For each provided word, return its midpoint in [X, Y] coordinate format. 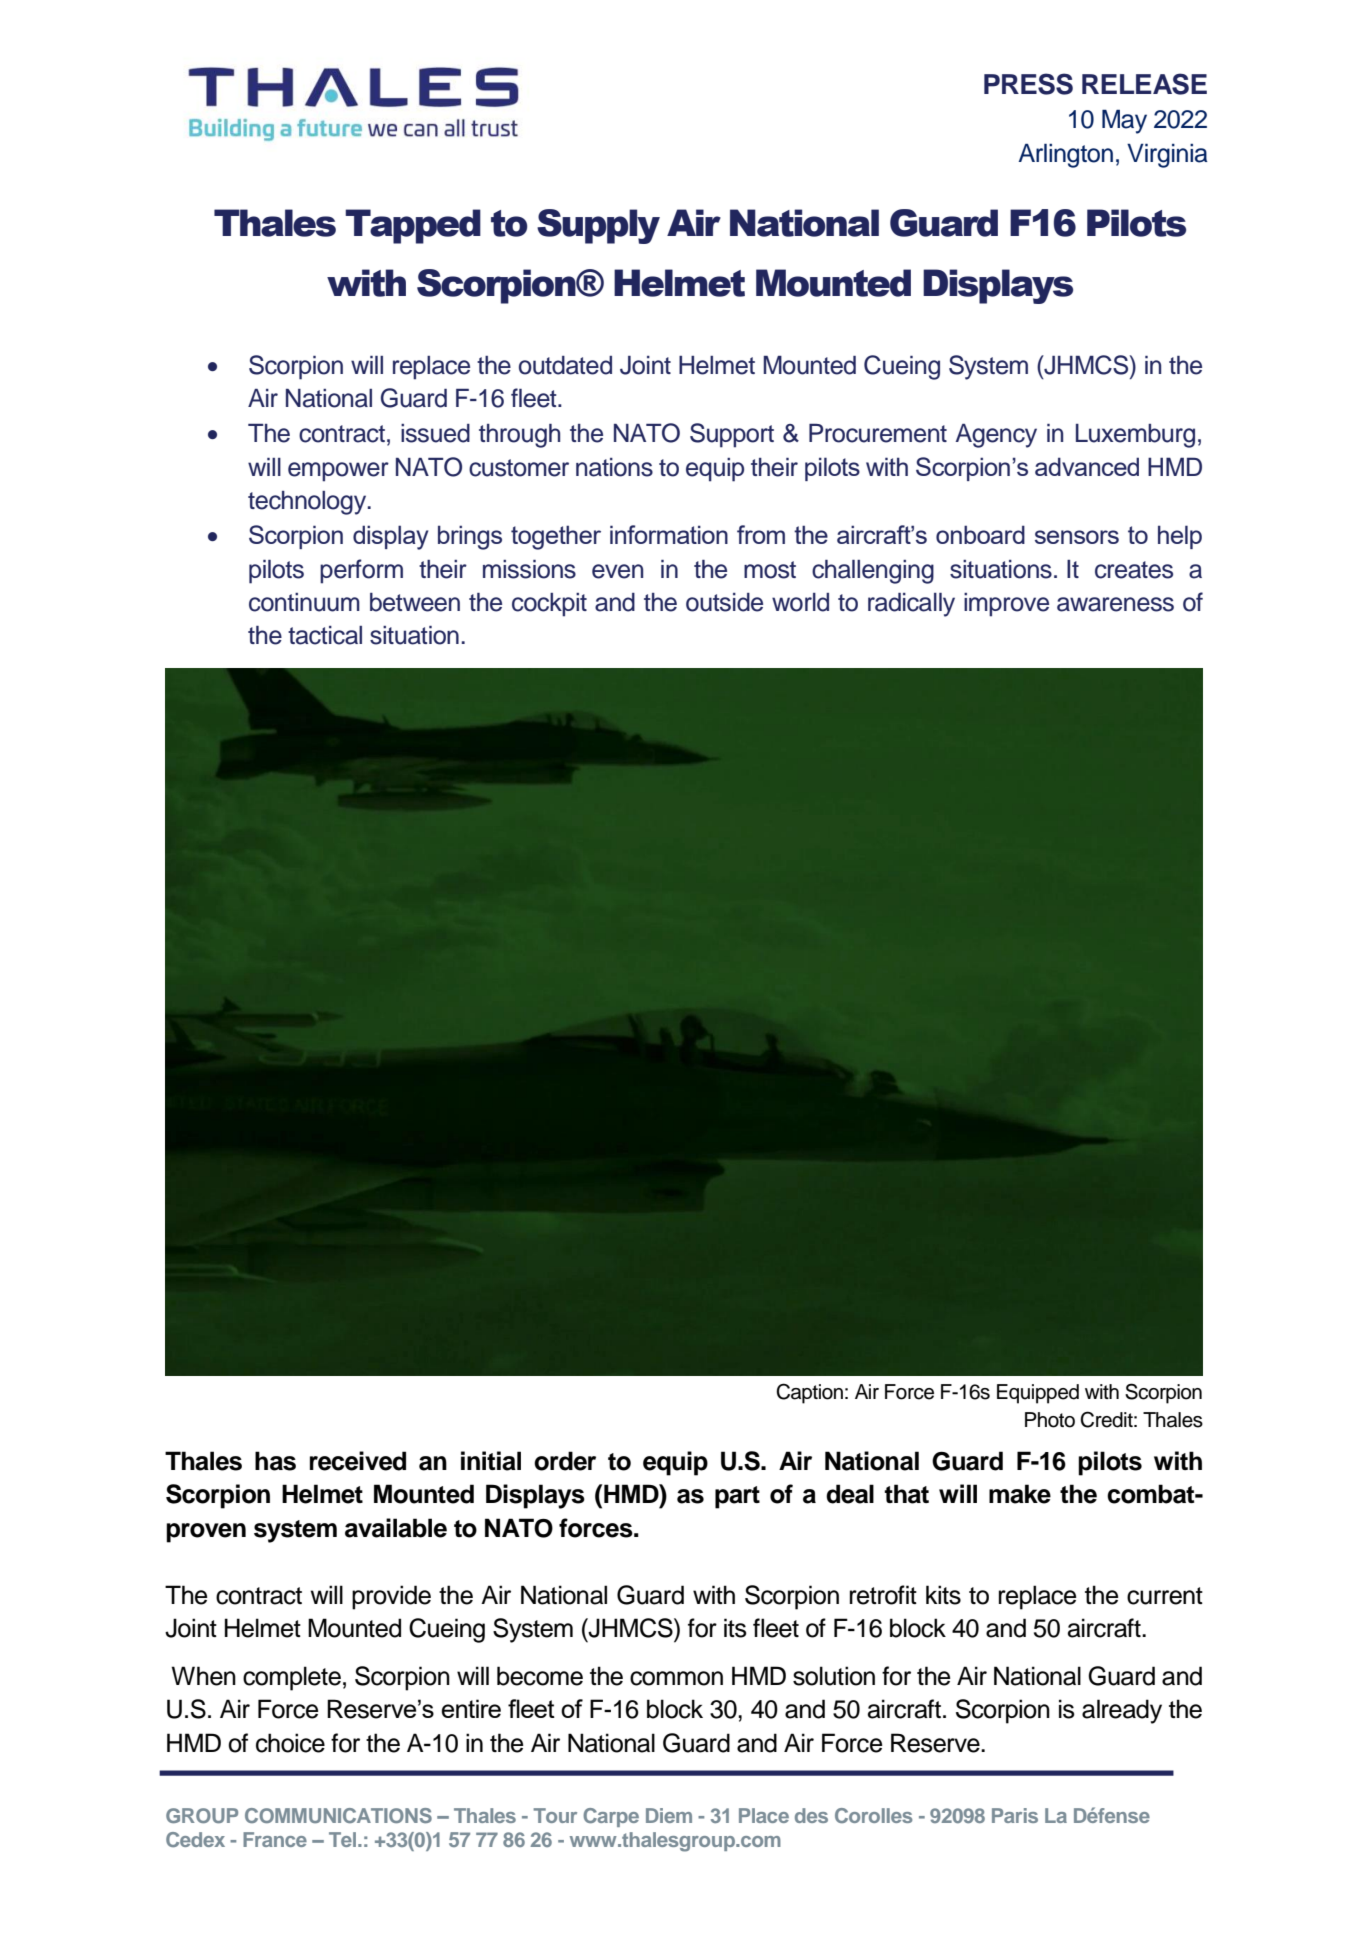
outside [724, 602]
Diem [669, 1815]
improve [1006, 605]
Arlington [1065, 155]
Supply [598, 226]
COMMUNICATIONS [338, 1815]
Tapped [413, 226]
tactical [325, 635]
